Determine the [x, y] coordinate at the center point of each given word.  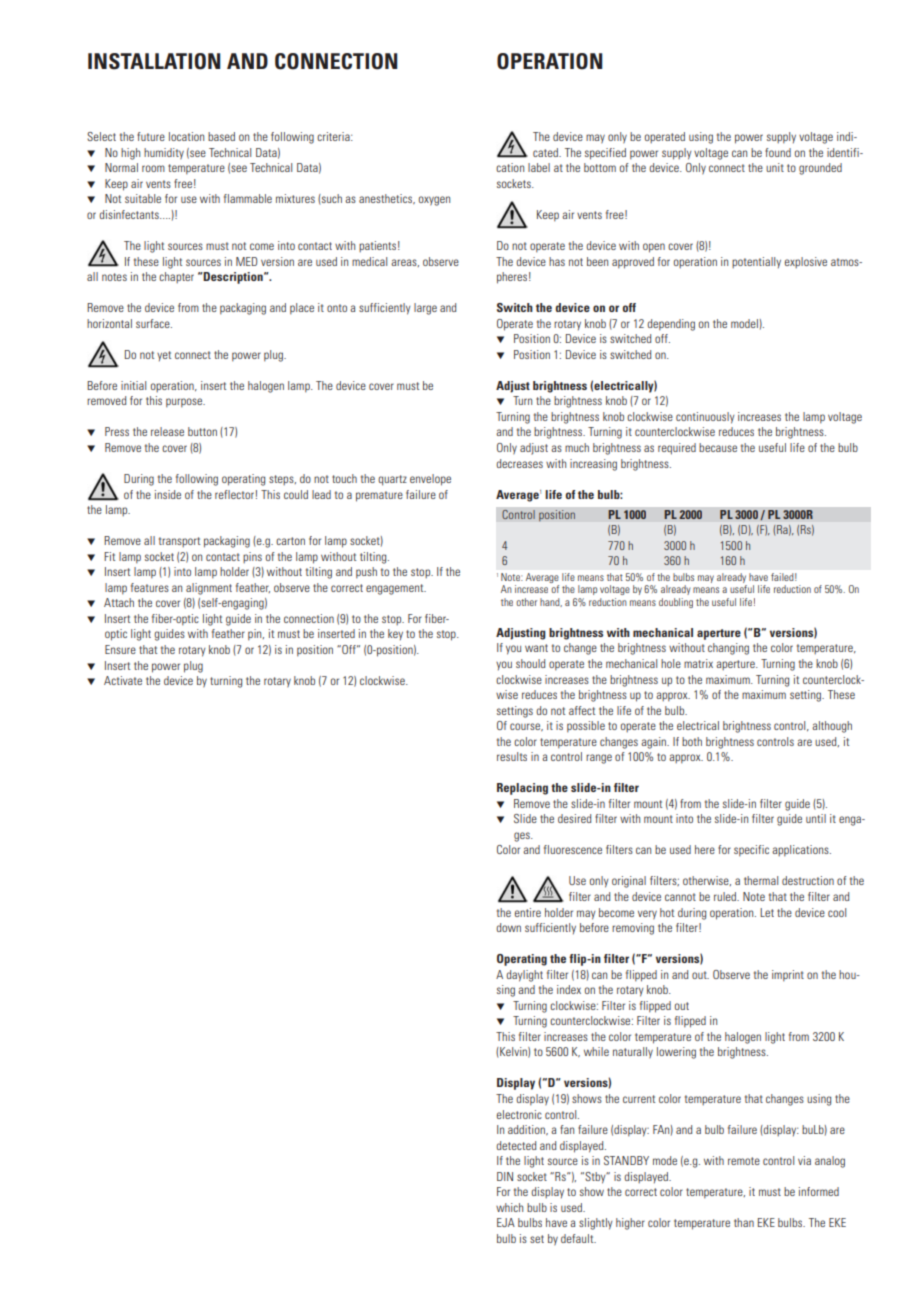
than [744, 1222]
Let [767, 912]
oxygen [434, 201]
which [509, 1207]
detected [516, 1145]
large [425, 309]
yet [164, 356]
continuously [705, 418]
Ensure [120, 649]
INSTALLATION [154, 61]
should [530, 663]
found [778, 152]
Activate [123, 680]
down [508, 927]
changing [728, 649]
